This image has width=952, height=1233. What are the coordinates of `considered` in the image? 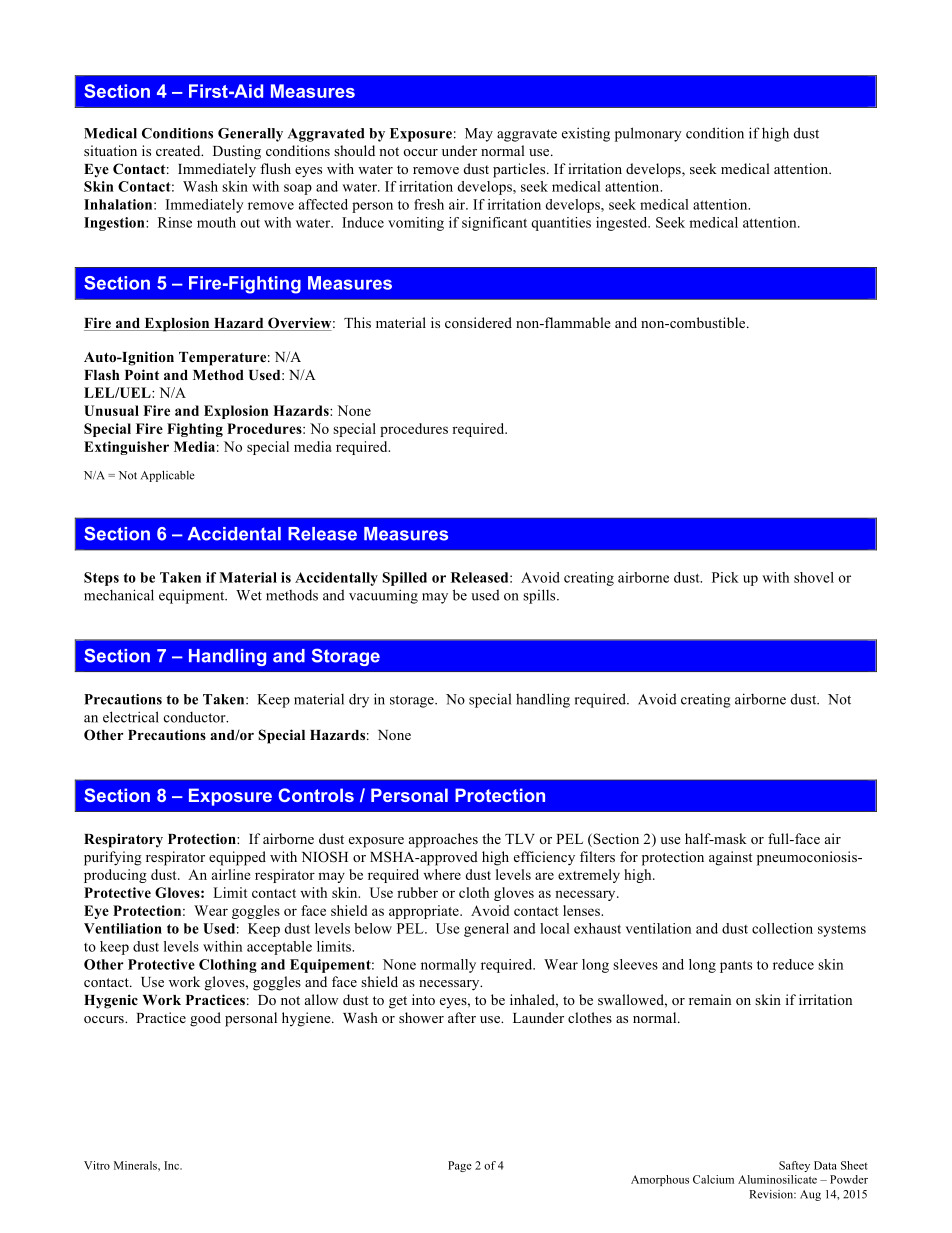 It's located at (478, 322).
